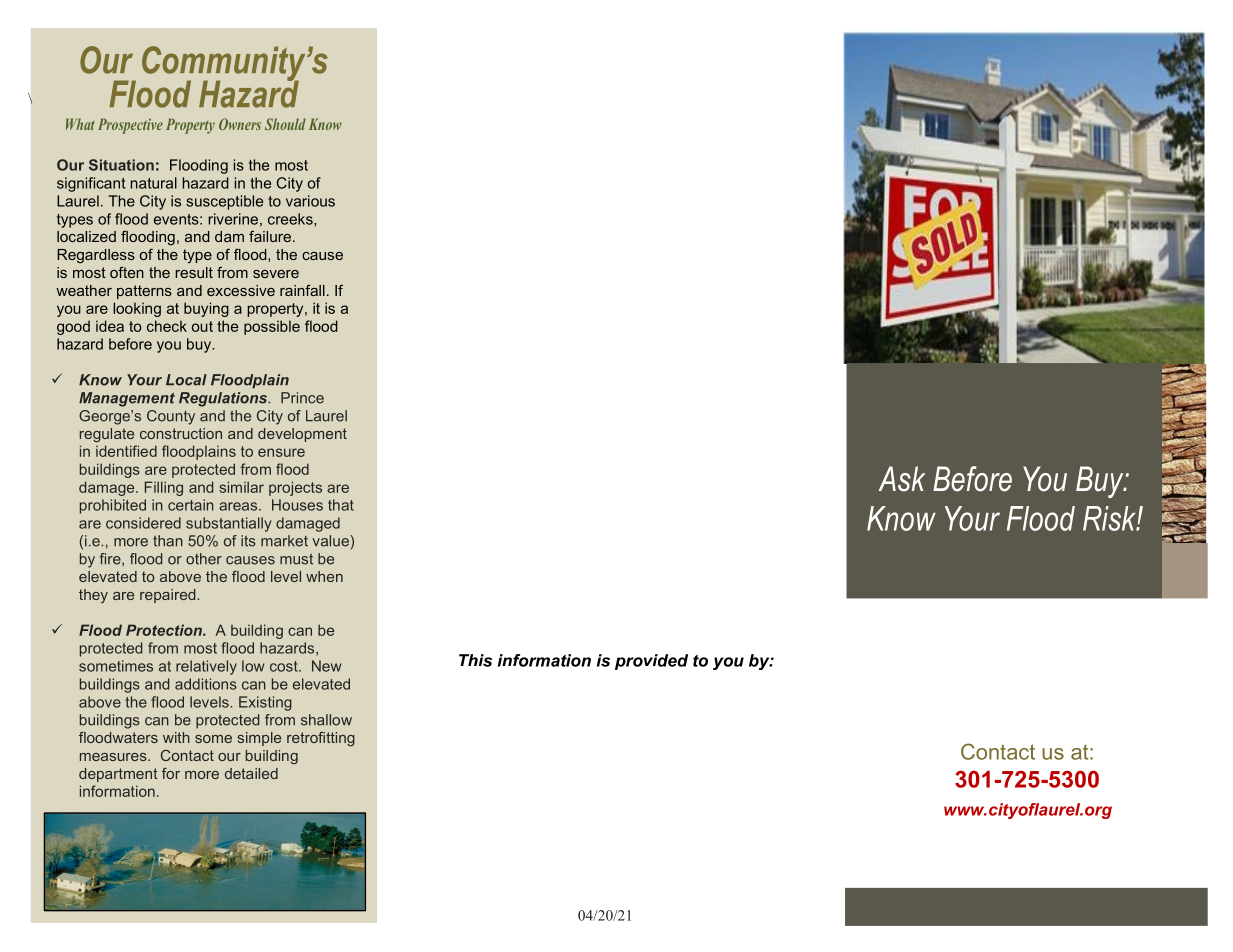  I want to click on Ask, so click(901, 479).
